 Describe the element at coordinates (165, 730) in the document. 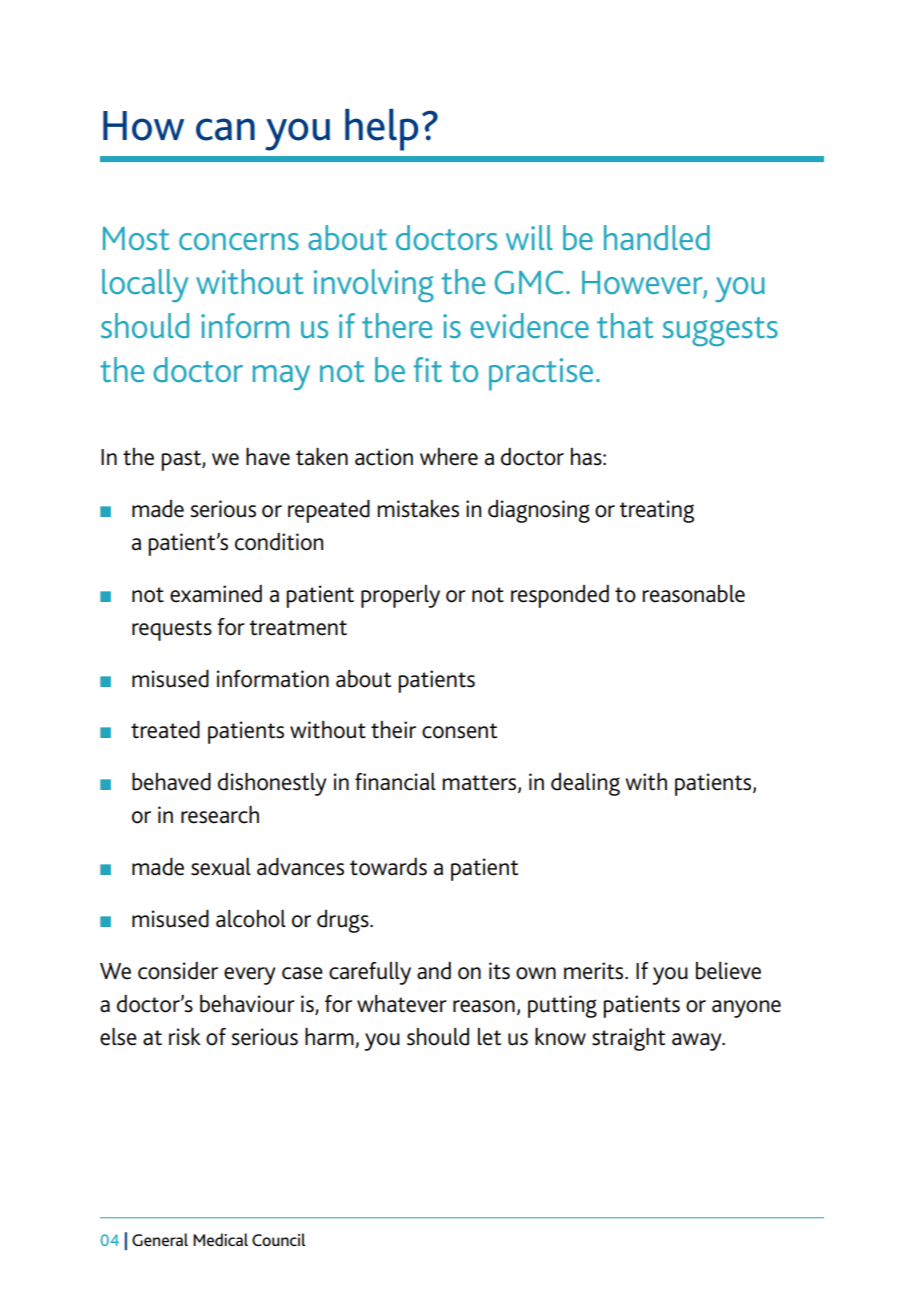

I see `treated` at that location.
